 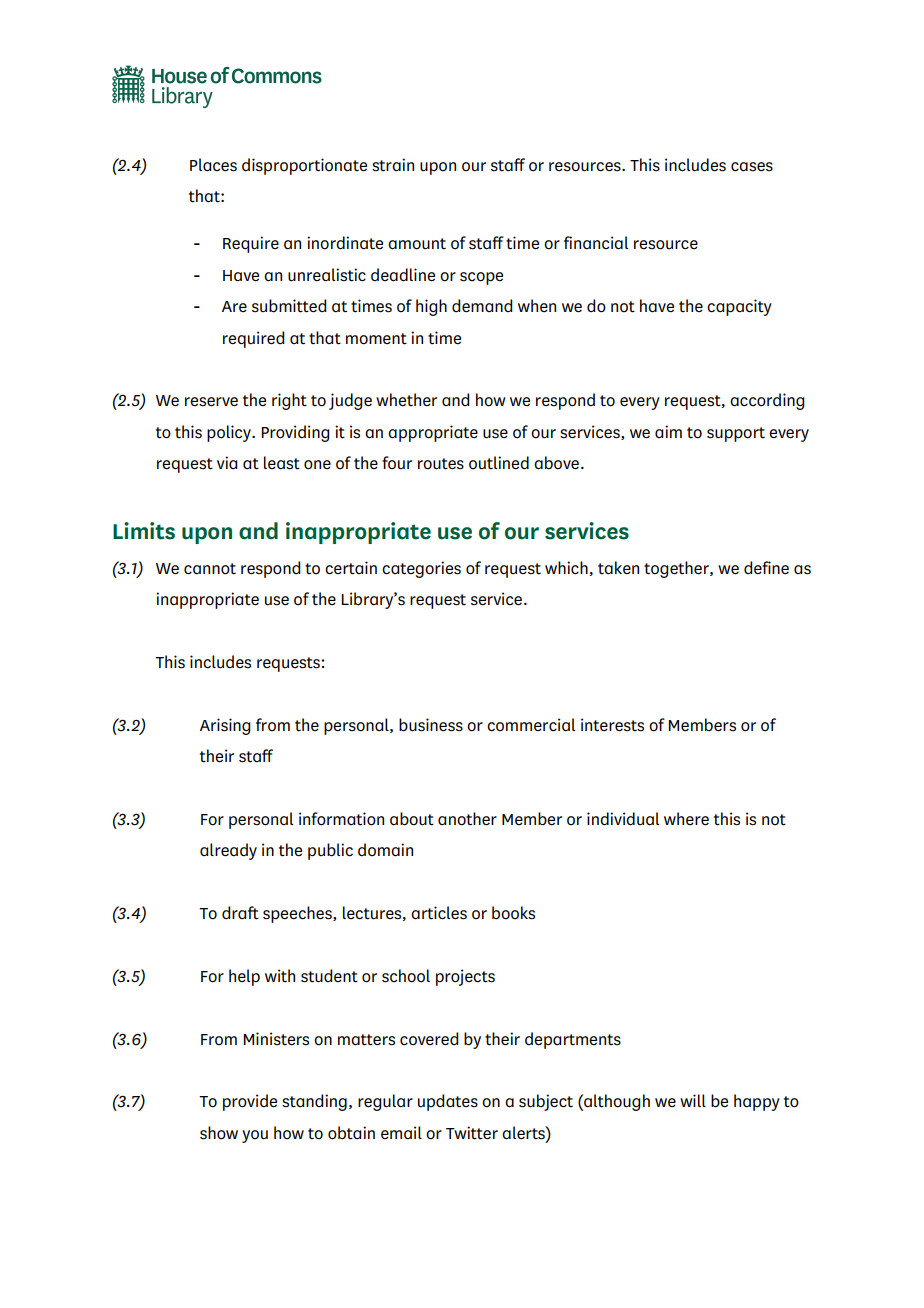 I want to click on updates, so click(x=448, y=1102).
